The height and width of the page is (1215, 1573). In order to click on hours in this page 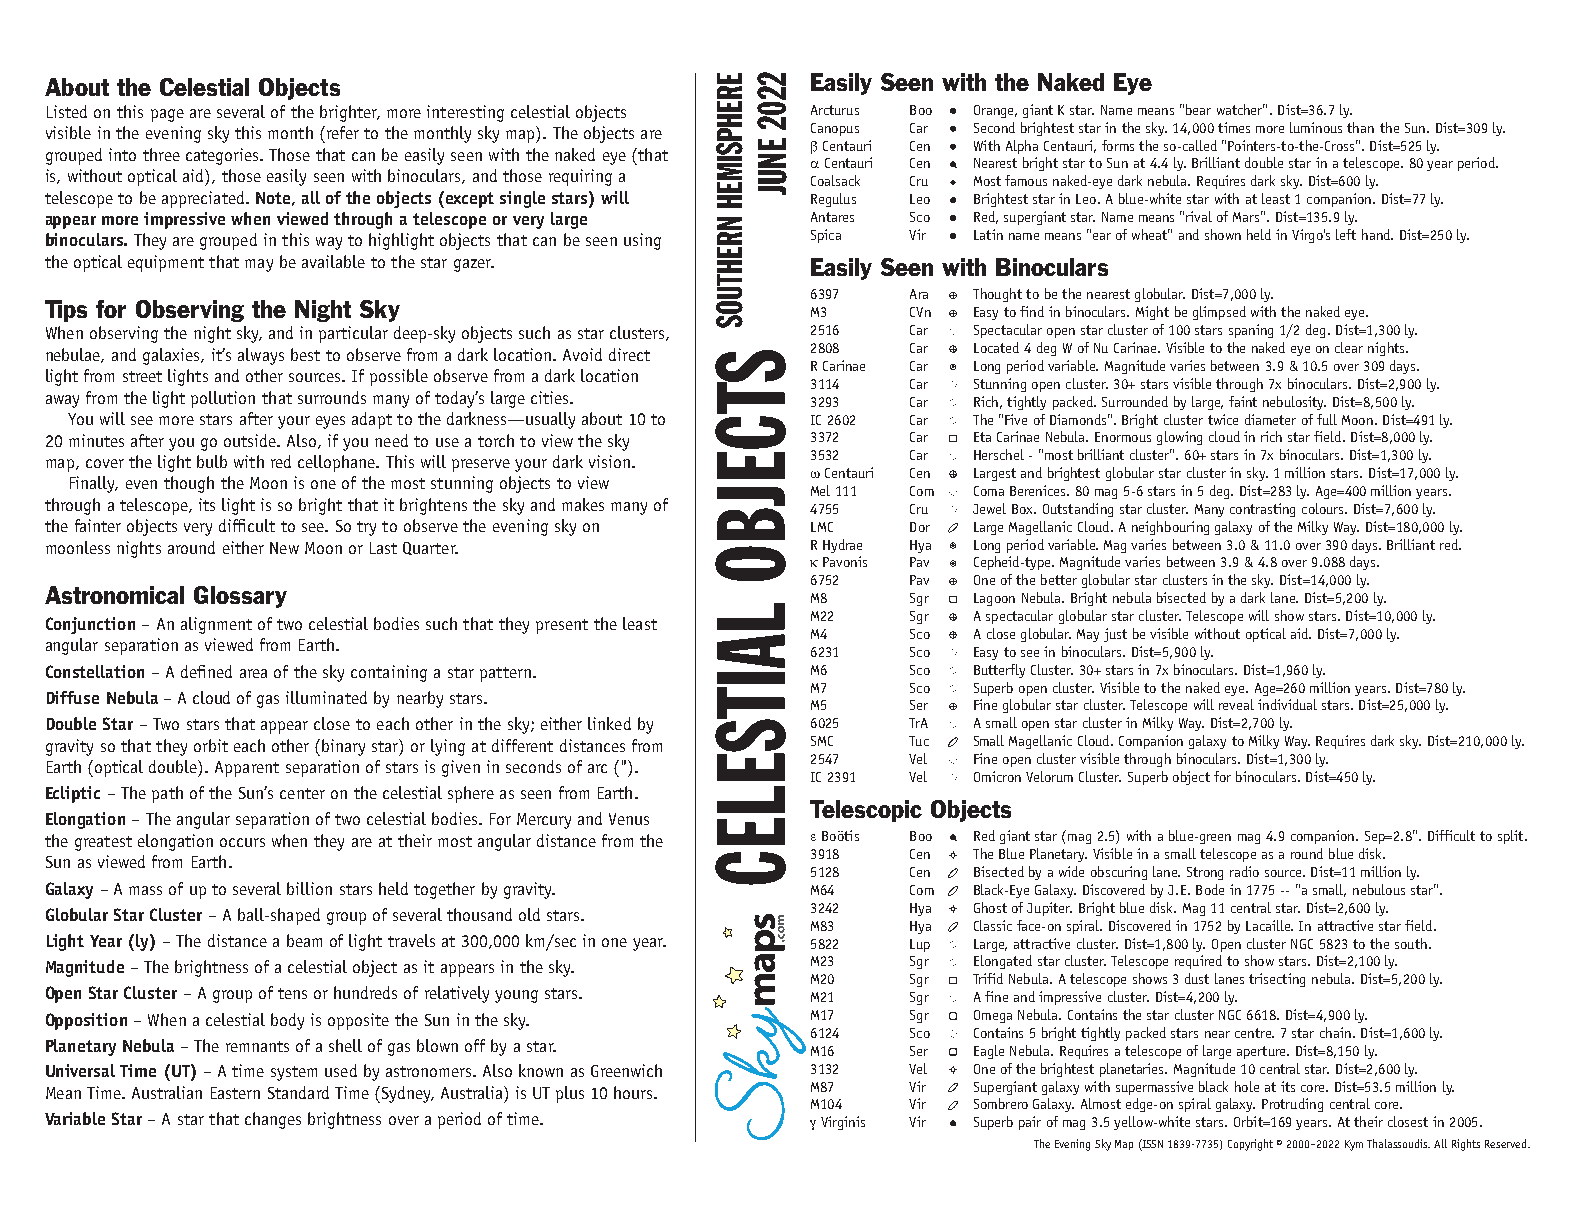, I will do `click(634, 1092)`.
